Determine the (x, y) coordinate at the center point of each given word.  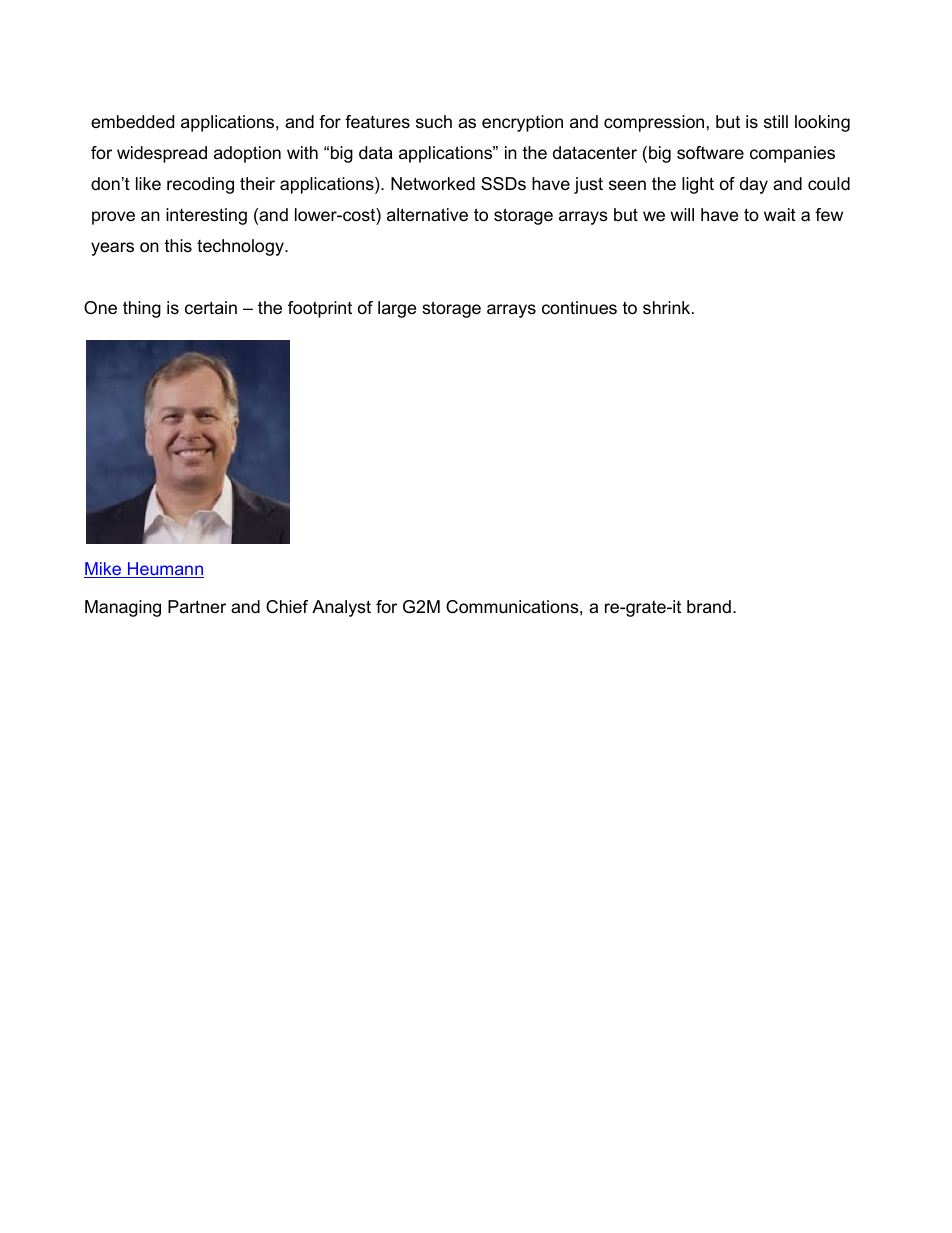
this (178, 245)
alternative (427, 214)
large (397, 309)
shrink (668, 307)
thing (142, 309)
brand (709, 607)
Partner (197, 606)
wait (780, 214)
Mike (104, 570)
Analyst (341, 608)
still (776, 121)
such (434, 121)
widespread (162, 154)
